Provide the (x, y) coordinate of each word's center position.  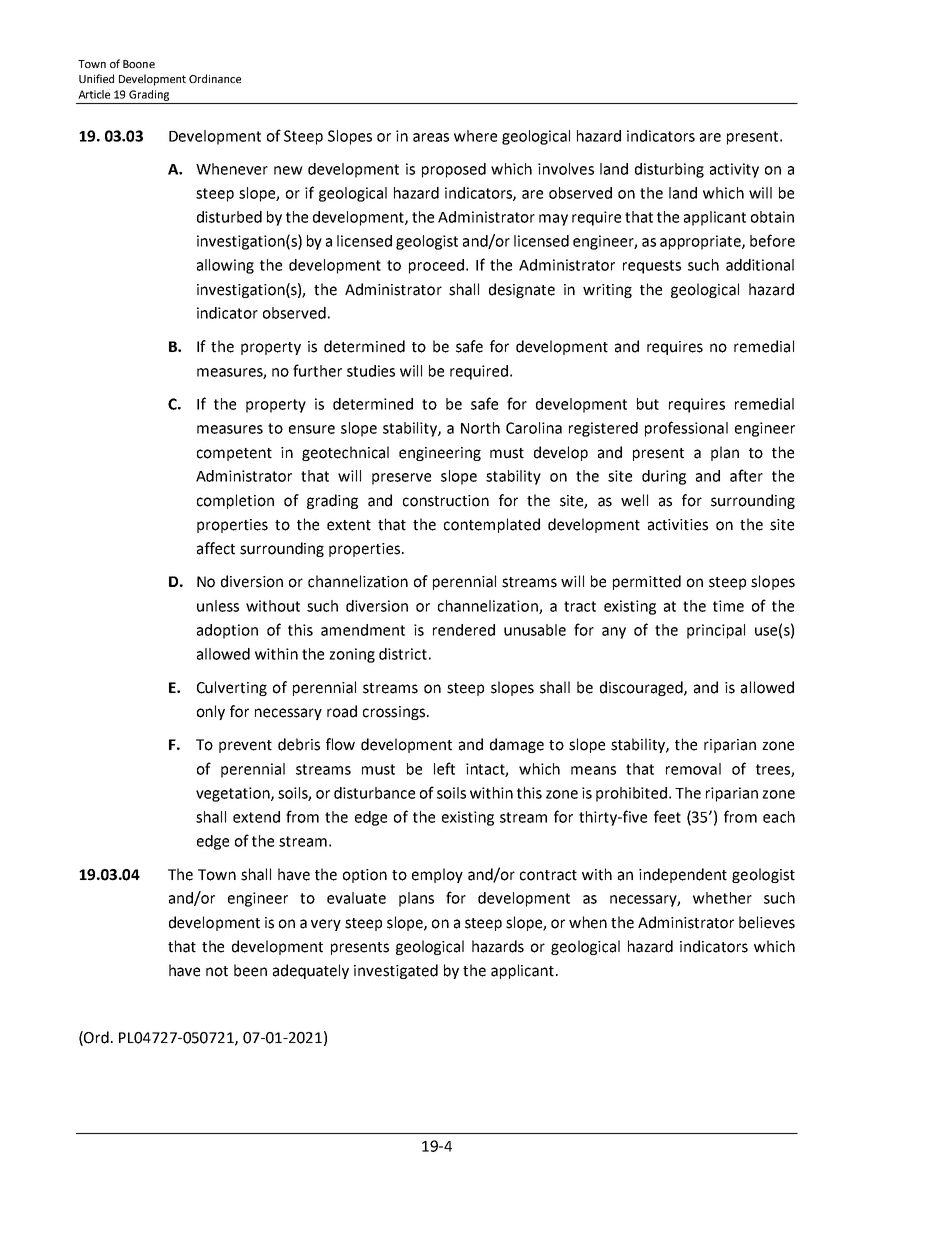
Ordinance (215, 78)
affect (216, 548)
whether (722, 898)
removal (693, 769)
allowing (225, 266)
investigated (396, 971)
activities (678, 525)
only (211, 712)
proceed (436, 266)
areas (431, 137)
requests (652, 267)
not (217, 971)
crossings (394, 713)
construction (446, 501)
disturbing (669, 170)
